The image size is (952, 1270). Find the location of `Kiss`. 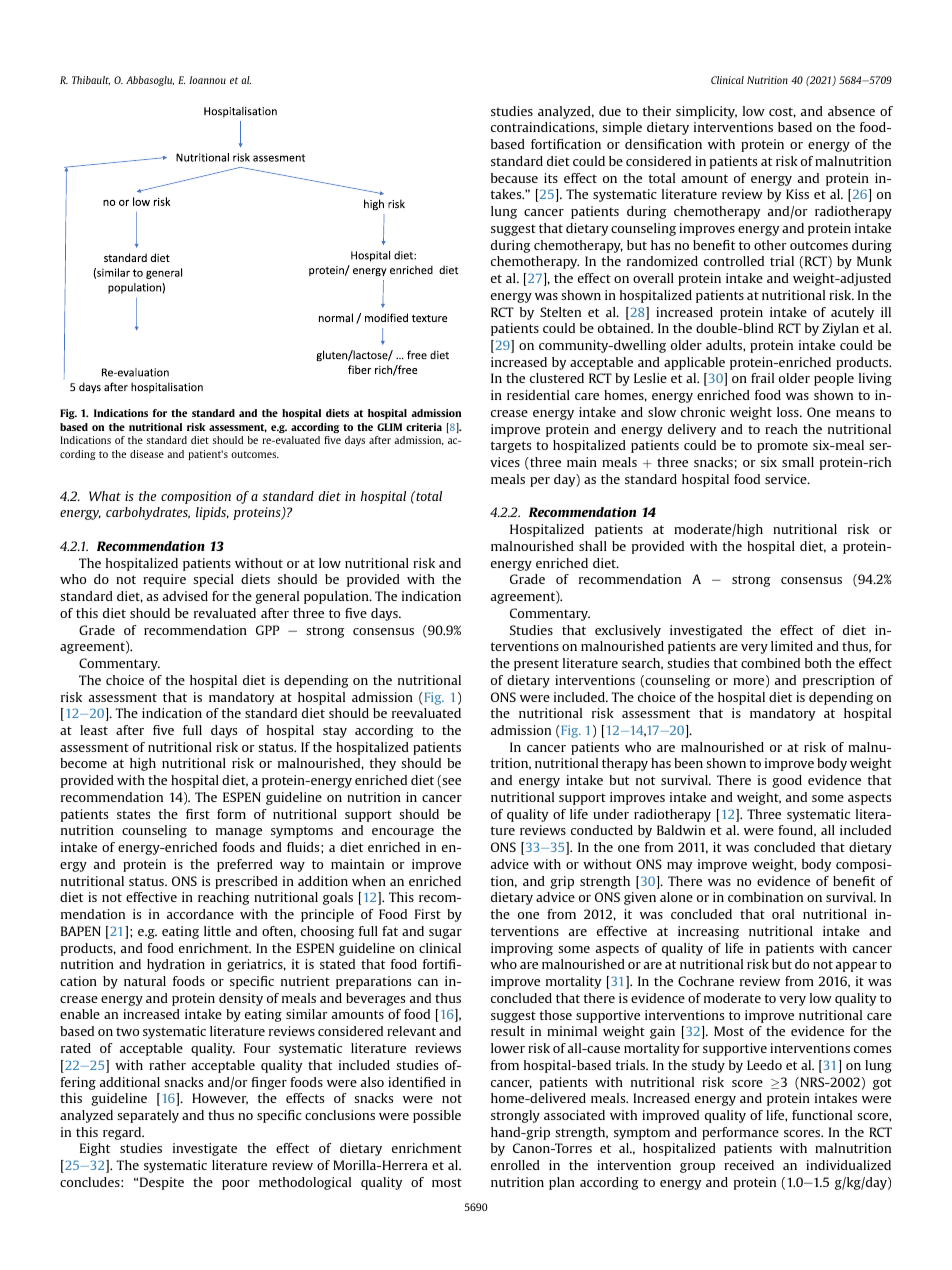

Kiss is located at coordinates (797, 194).
